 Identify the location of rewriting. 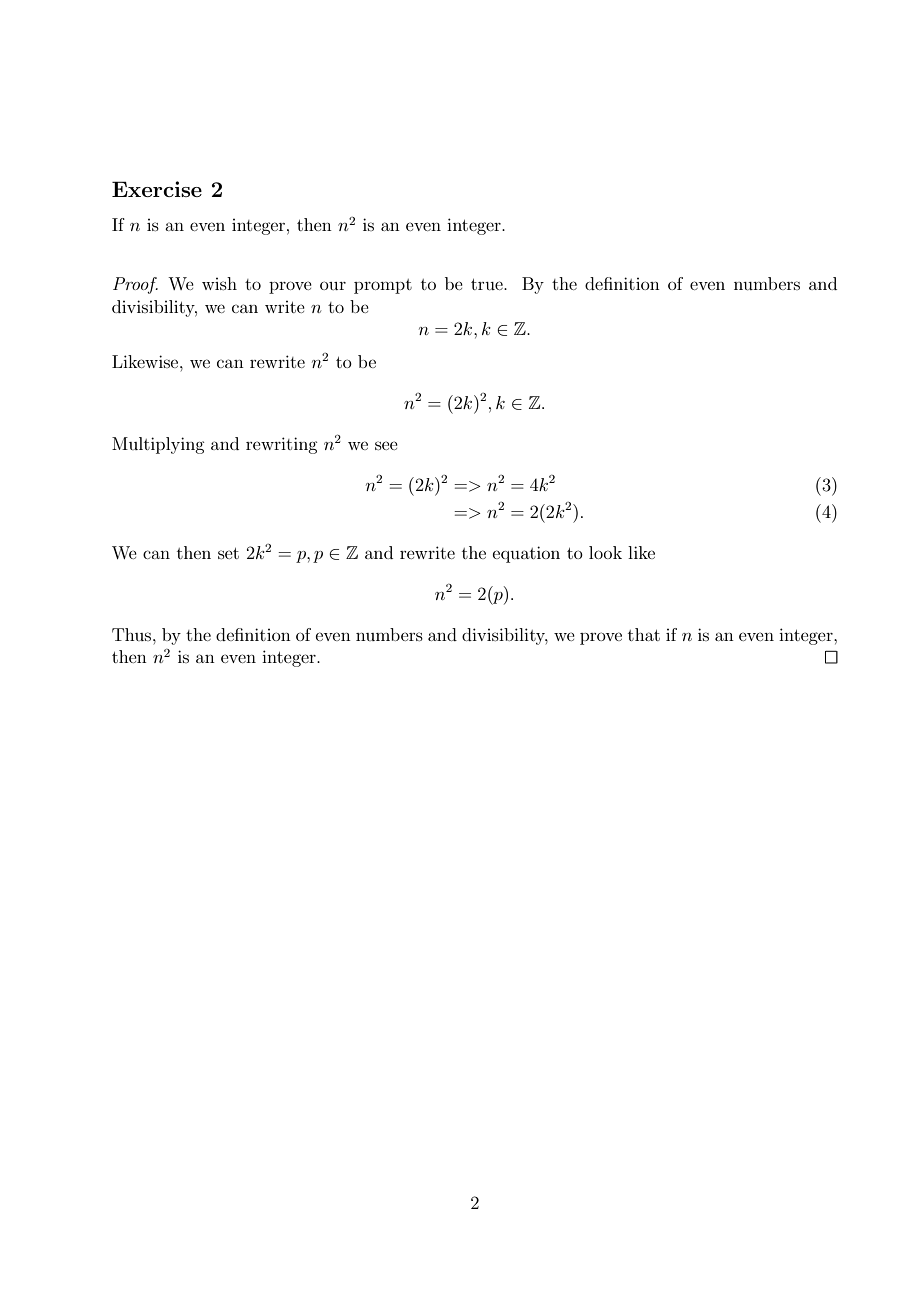
(281, 445).
